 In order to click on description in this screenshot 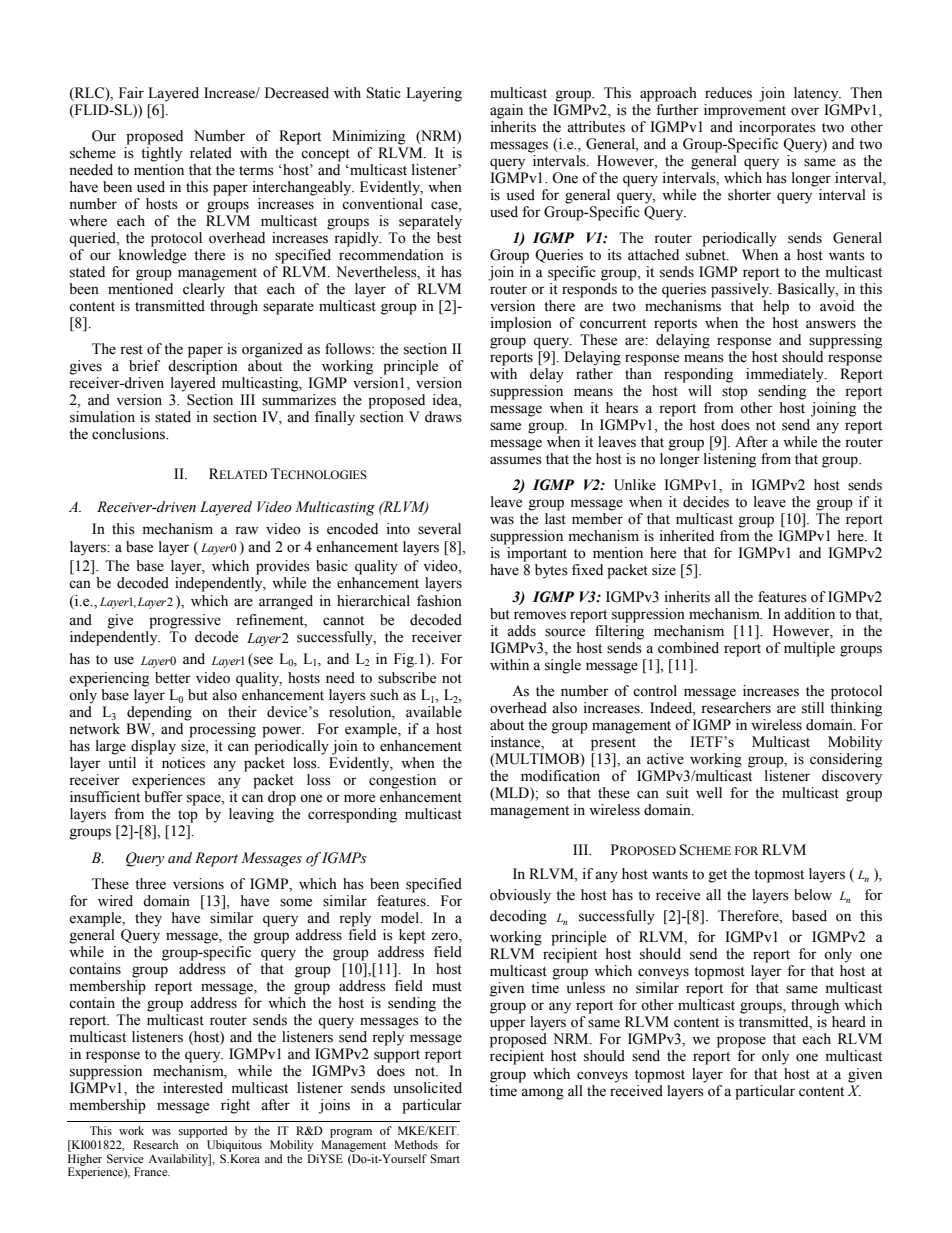, I will do `click(203, 367)`.
